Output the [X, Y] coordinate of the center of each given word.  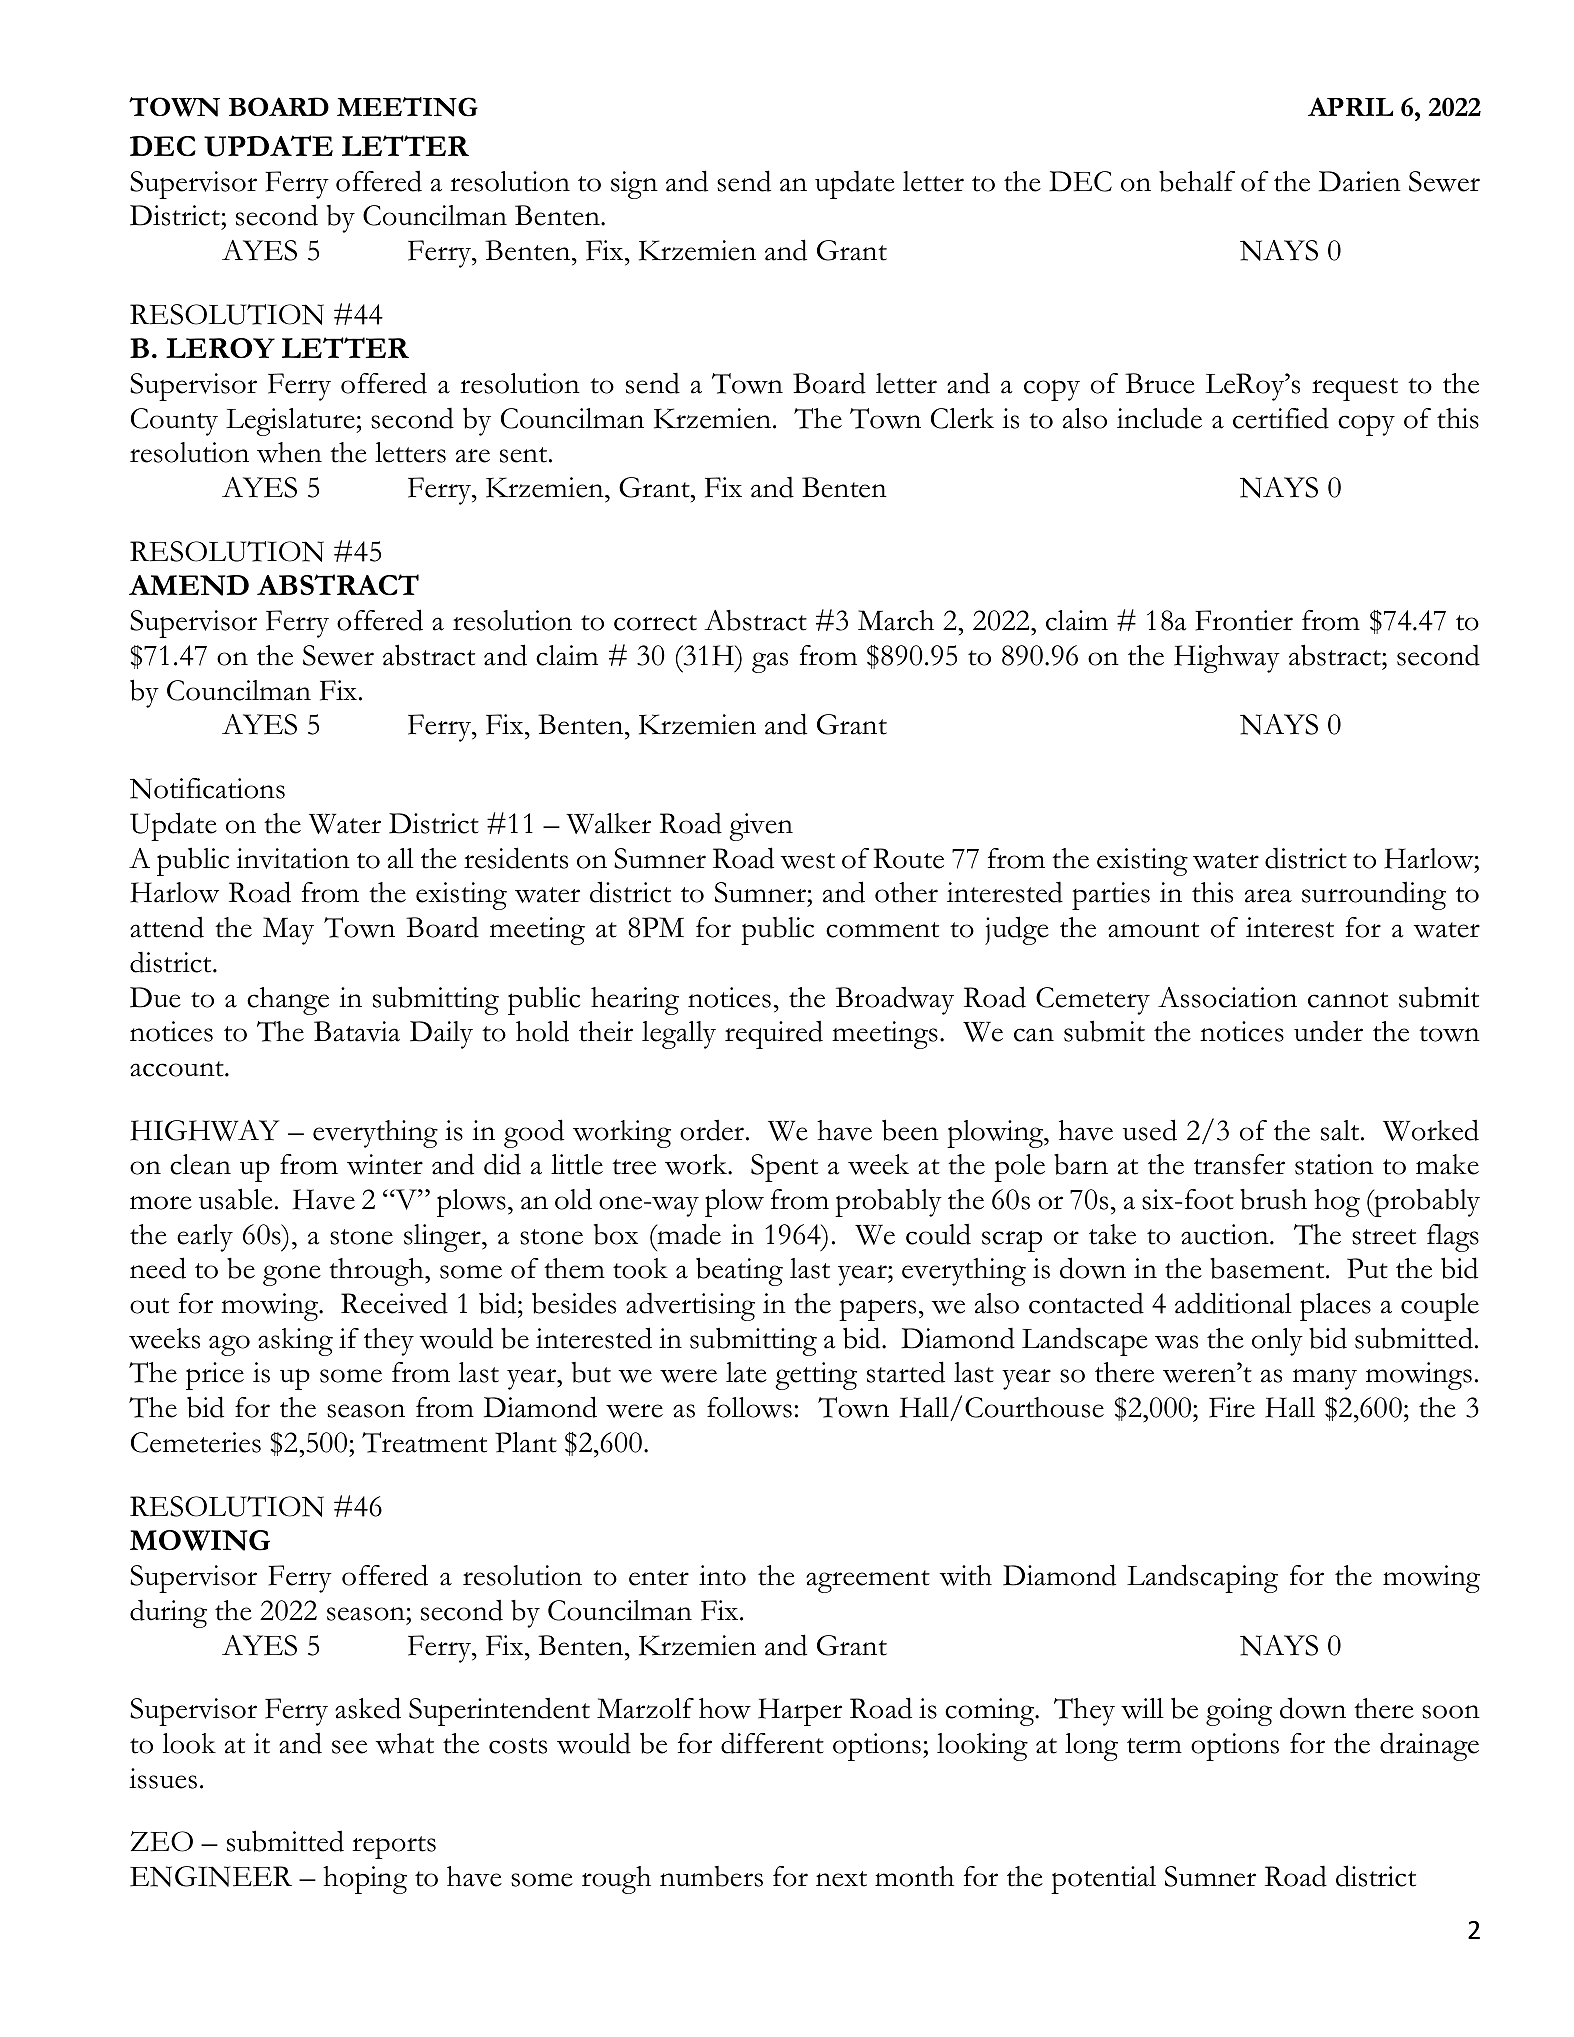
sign [634, 185]
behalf [1197, 181]
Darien [1360, 181]
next [841, 1879]
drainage [1429, 1746]
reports [394, 1847]
